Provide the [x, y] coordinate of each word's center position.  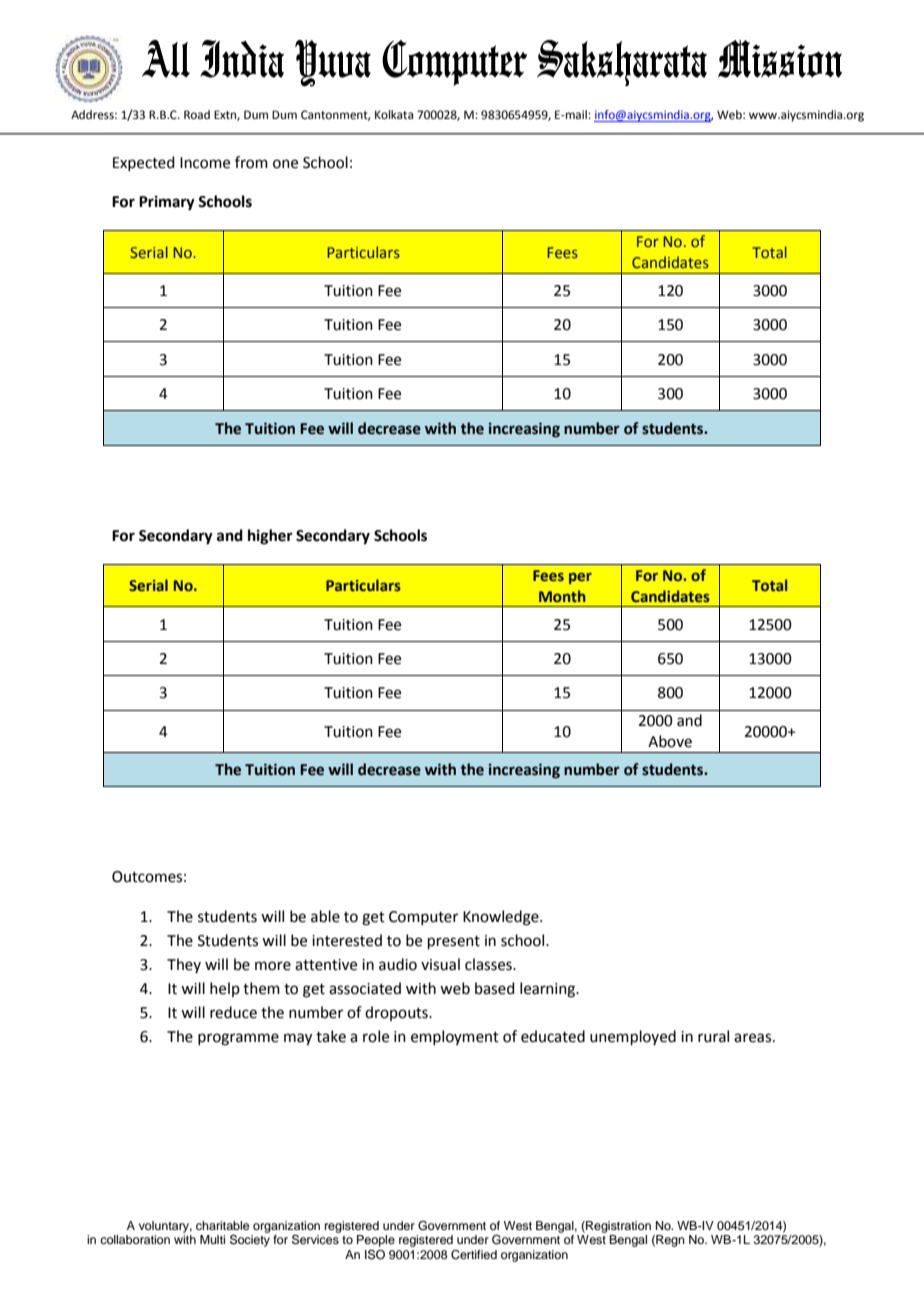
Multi [212, 1239]
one [285, 164]
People [376, 1241]
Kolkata [394, 115]
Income [205, 163]
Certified [474, 1255]
